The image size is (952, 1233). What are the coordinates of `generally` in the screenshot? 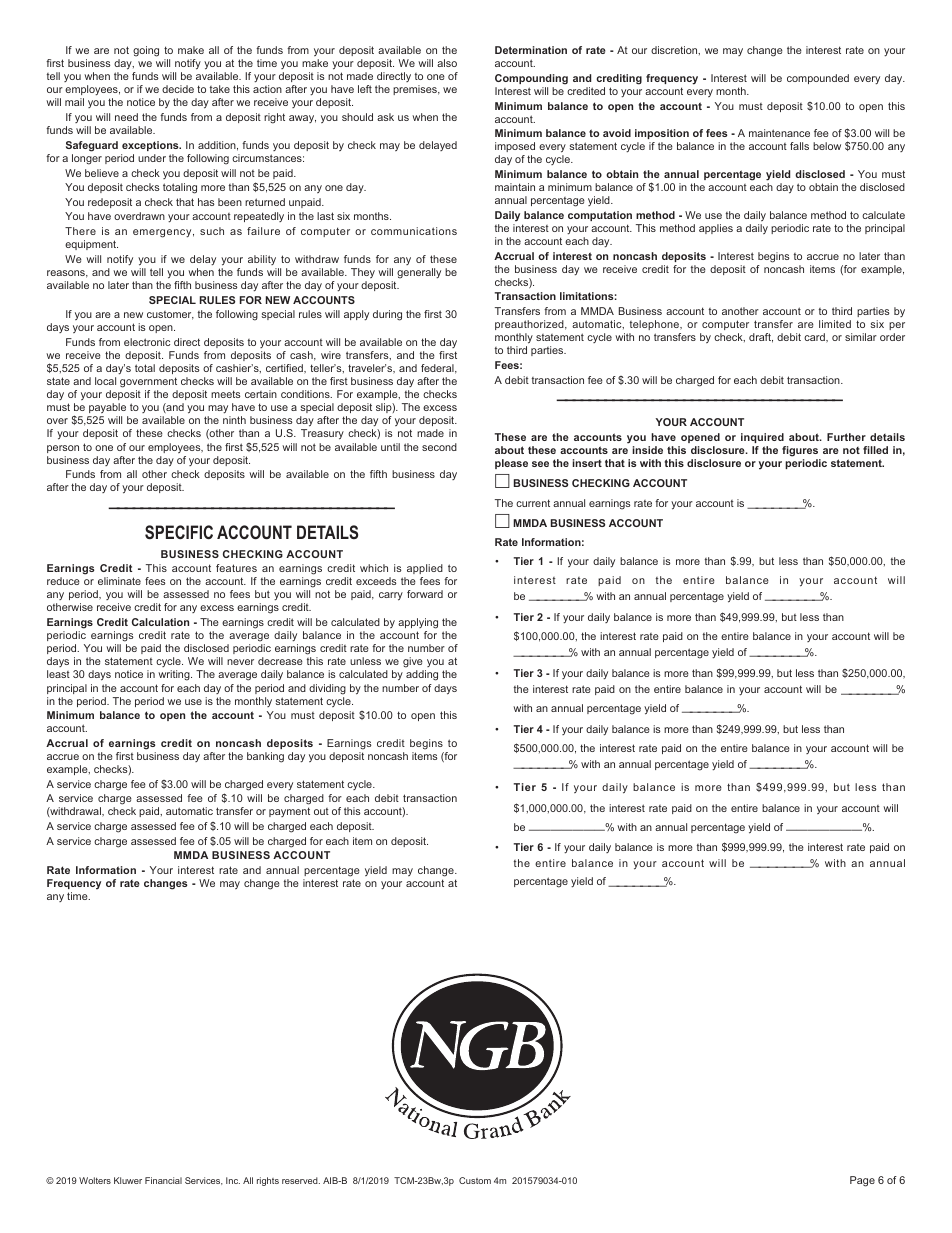 It's located at (419, 273).
